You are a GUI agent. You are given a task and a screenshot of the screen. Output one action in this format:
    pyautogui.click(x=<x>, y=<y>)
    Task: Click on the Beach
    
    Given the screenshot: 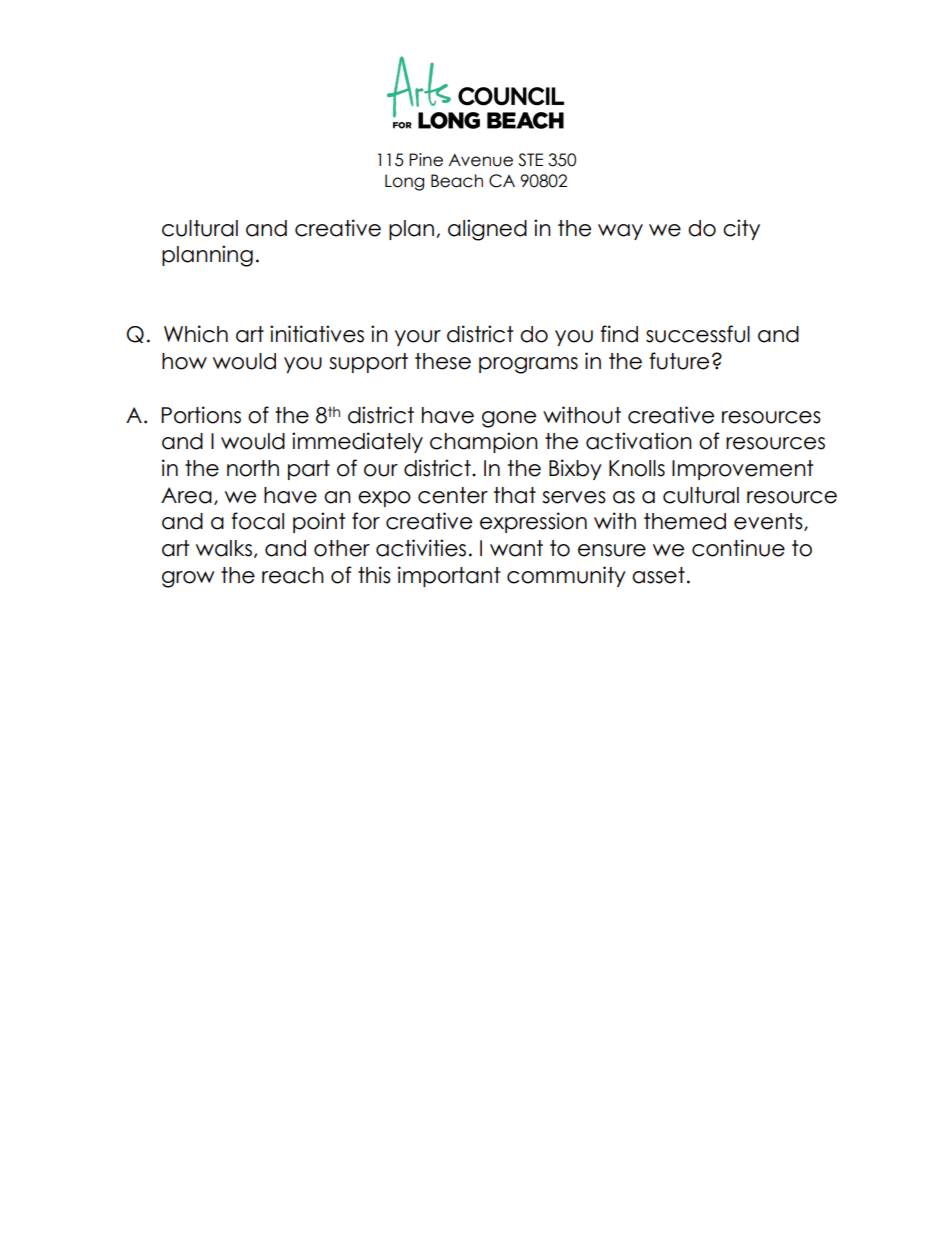 What is the action you would take?
    pyautogui.click(x=457, y=181)
